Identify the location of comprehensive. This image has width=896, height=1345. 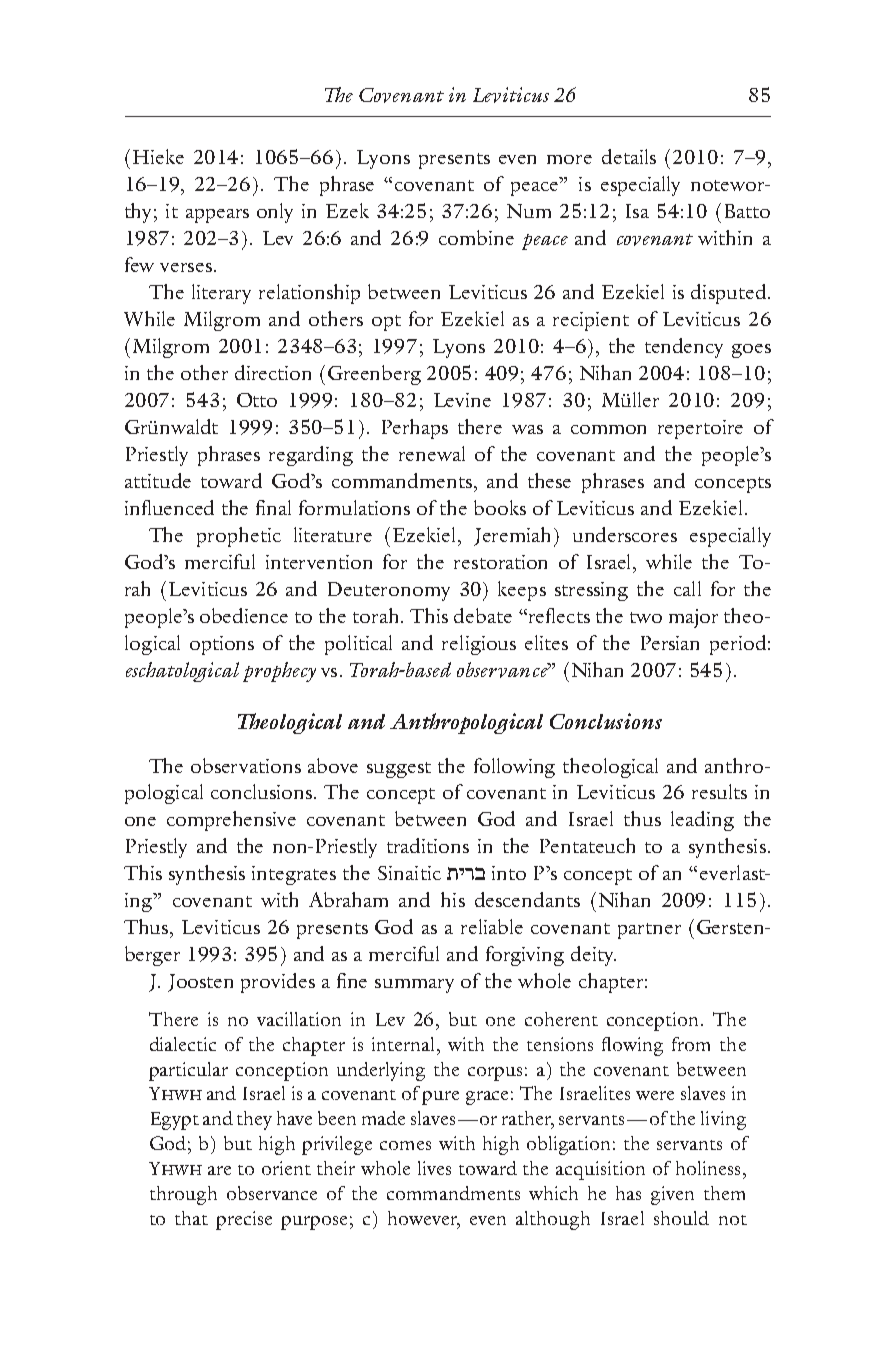
(231, 821).
